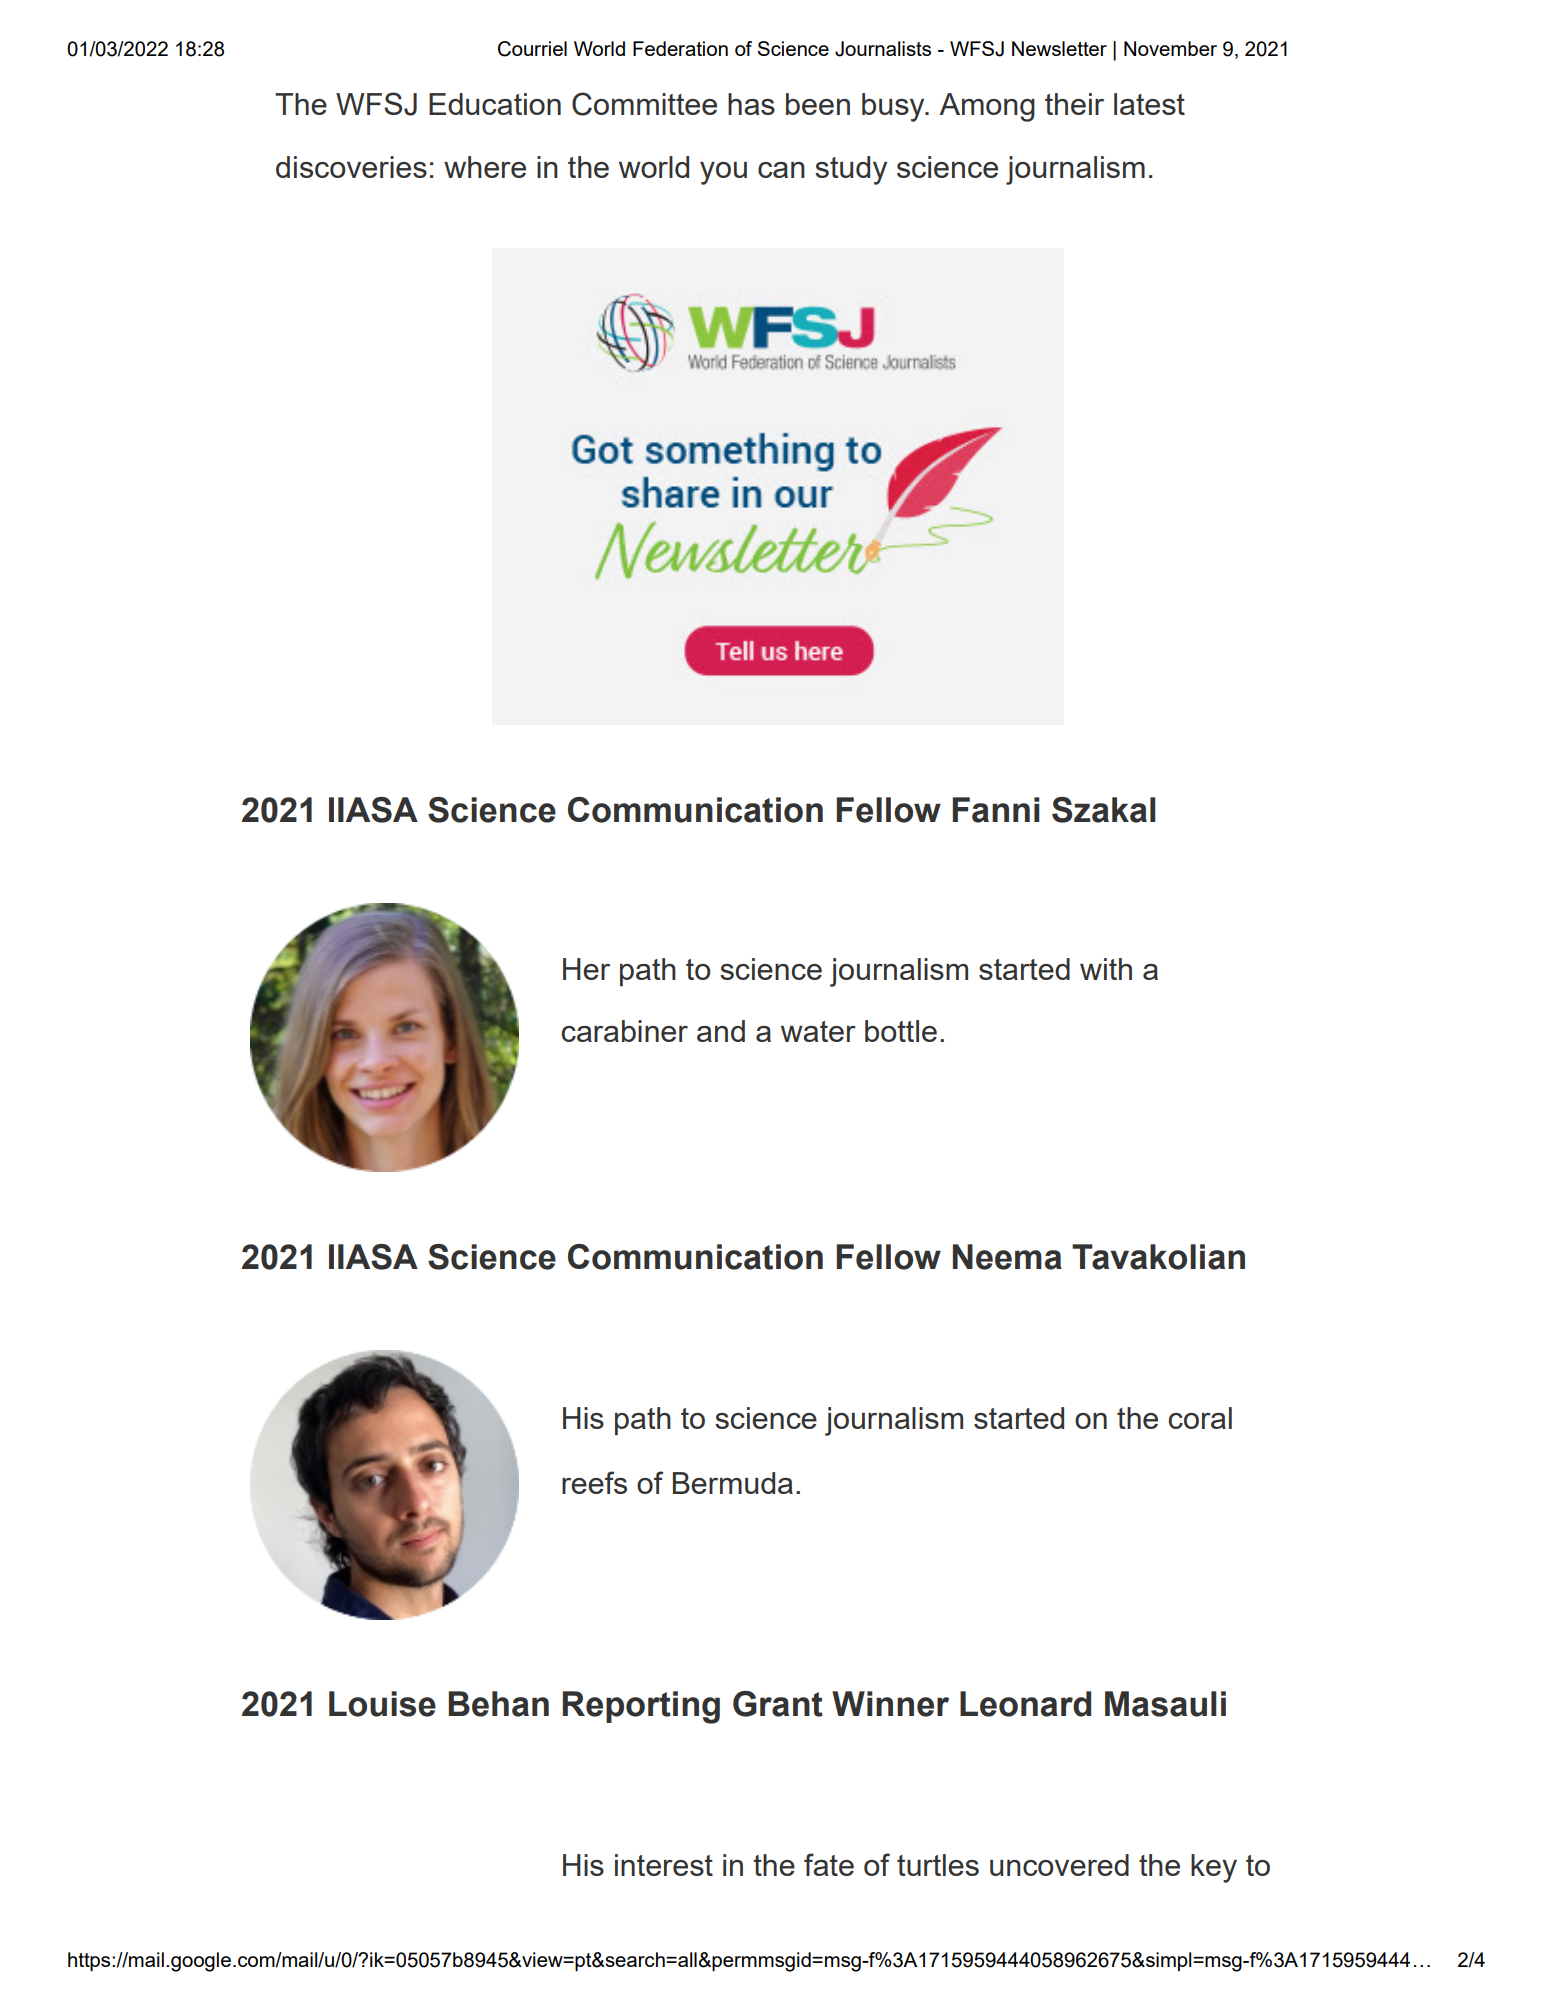 The width and height of the screenshot is (1553, 2010). Describe the element at coordinates (594, 1482) in the screenshot. I see `reefs` at that location.
